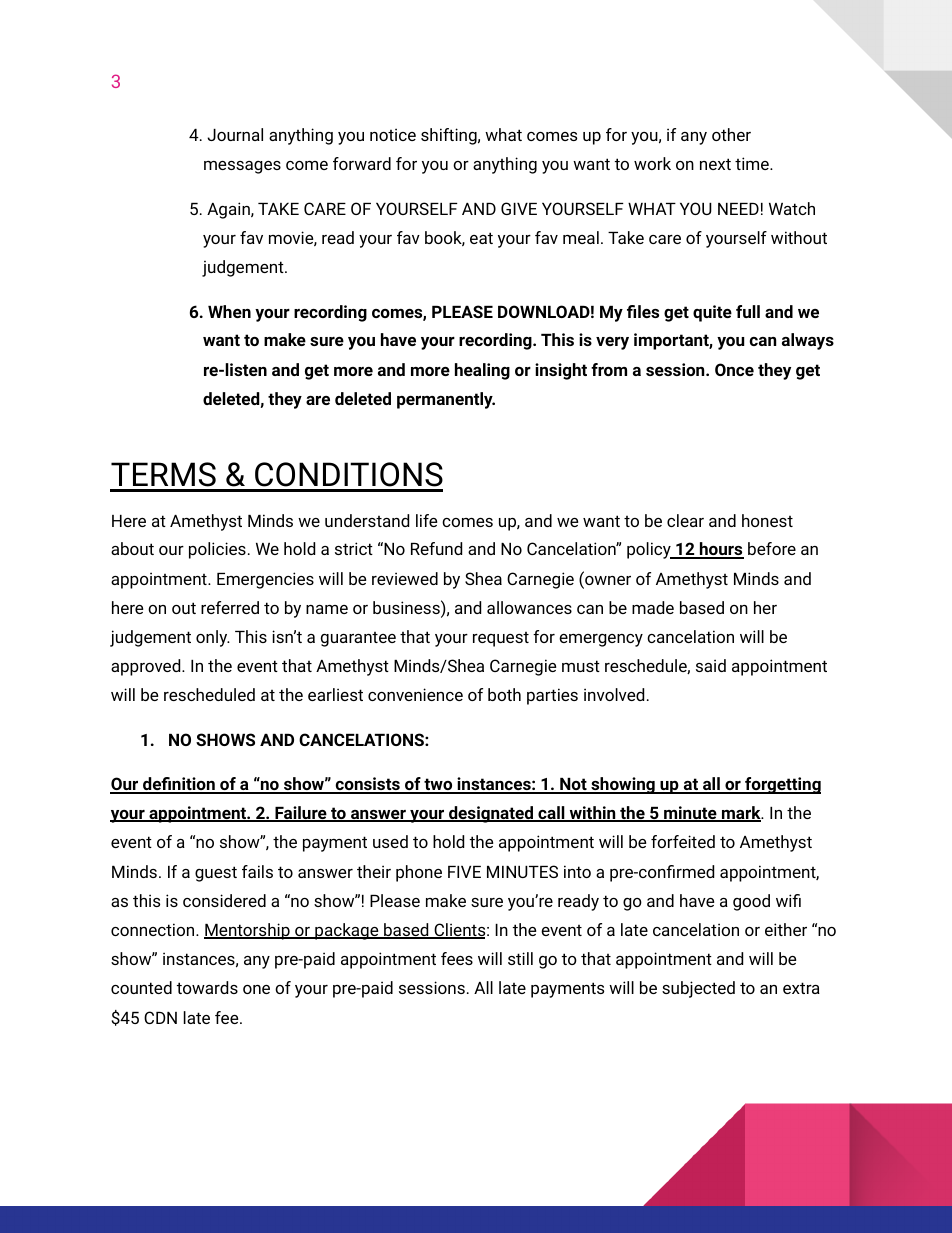  Describe the element at coordinates (393, 134) in the document. I see `notice` at that location.
